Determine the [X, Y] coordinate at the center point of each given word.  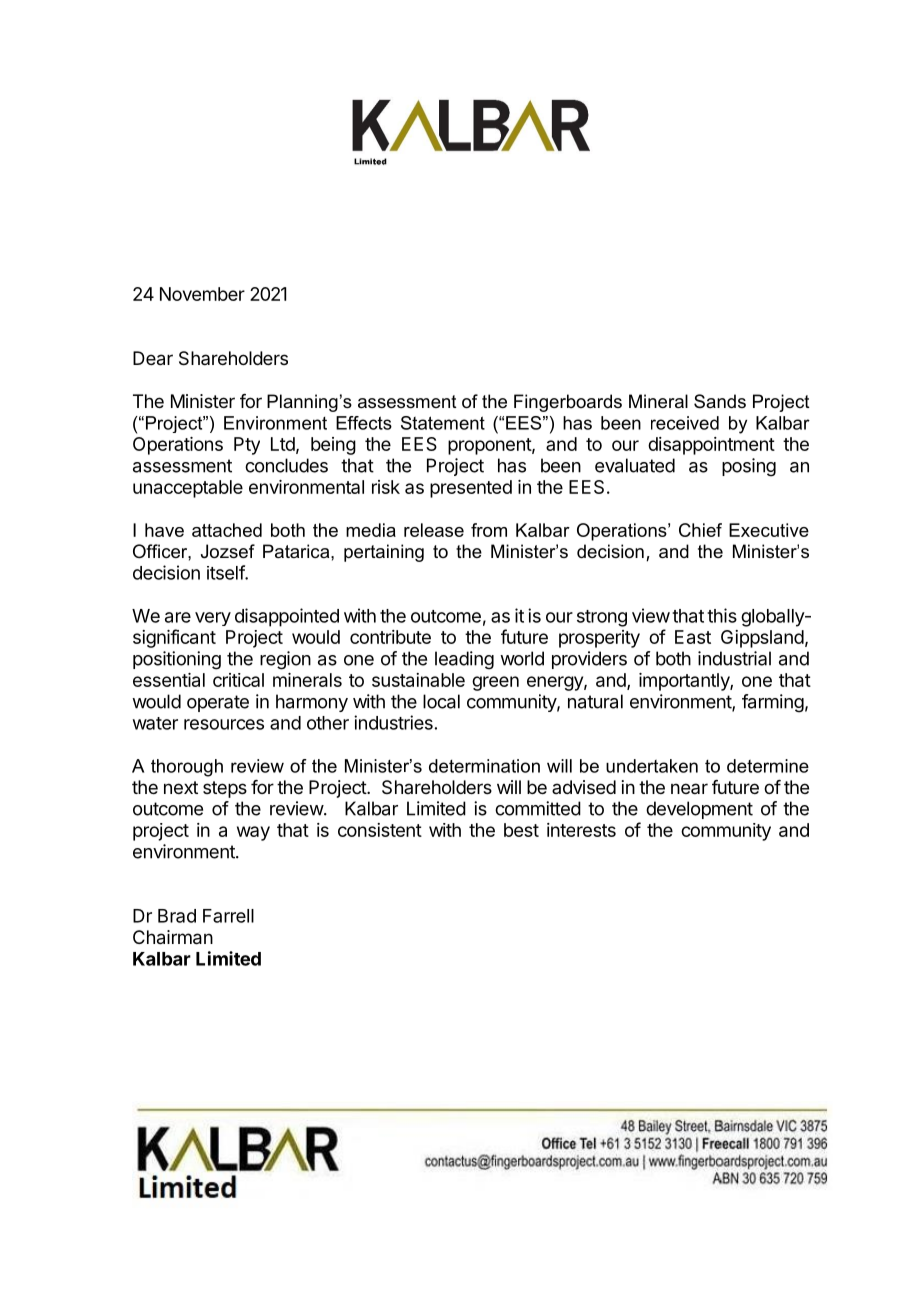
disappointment [711, 446]
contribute [390, 637]
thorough [187, 768]
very [213, 619]
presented [471, 489]
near [689, 788]
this [722, 615]
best [521, 830]
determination [484, 766]
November [202, 294]
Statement [443, 423]
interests [581, 830]
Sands [720, 401]
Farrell [228, 916]
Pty [247, 446]
